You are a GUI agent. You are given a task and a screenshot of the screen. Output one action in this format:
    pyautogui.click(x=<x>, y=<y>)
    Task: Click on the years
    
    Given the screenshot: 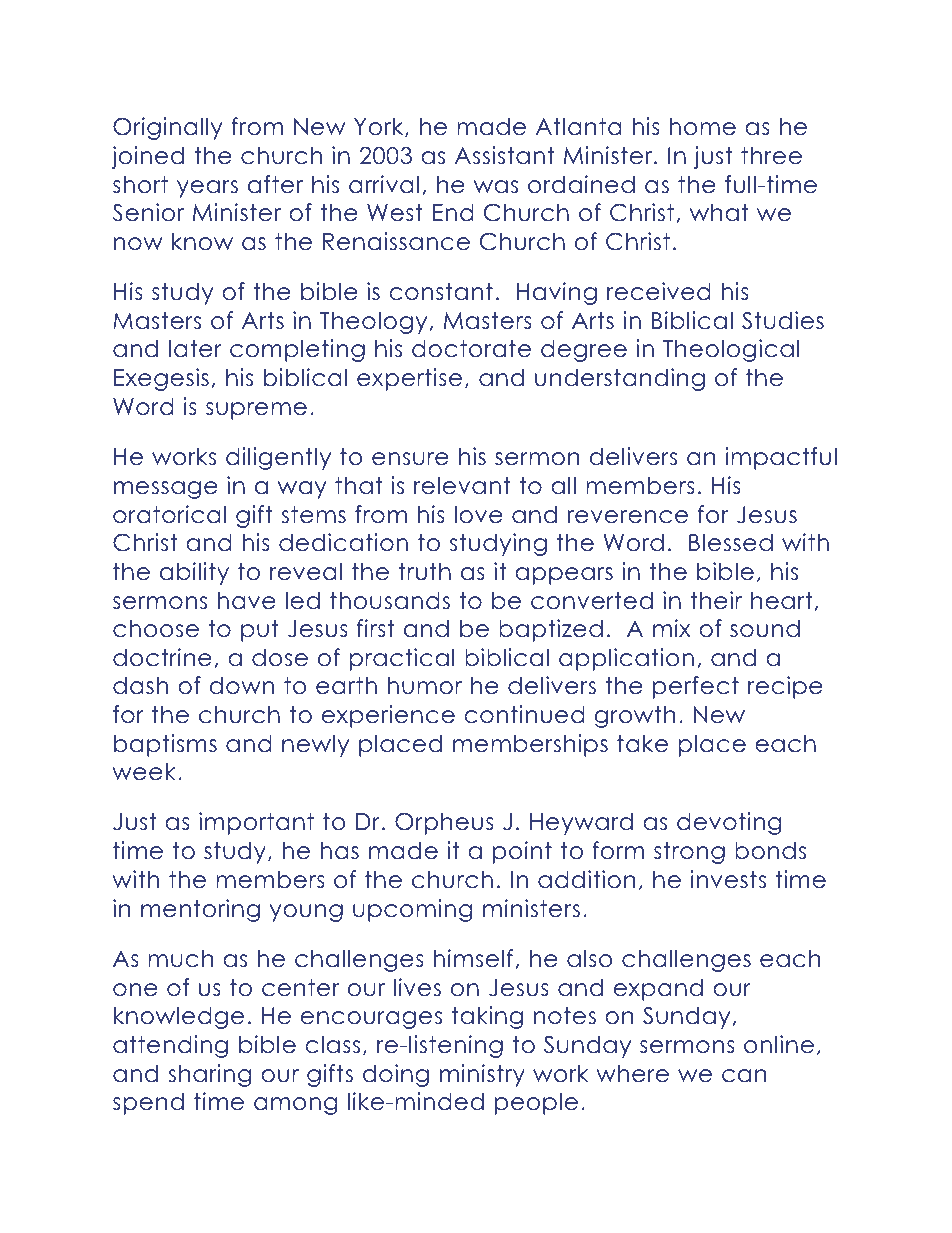 What is the action you would take?
    pyautogui.click(x=207, y=189)
